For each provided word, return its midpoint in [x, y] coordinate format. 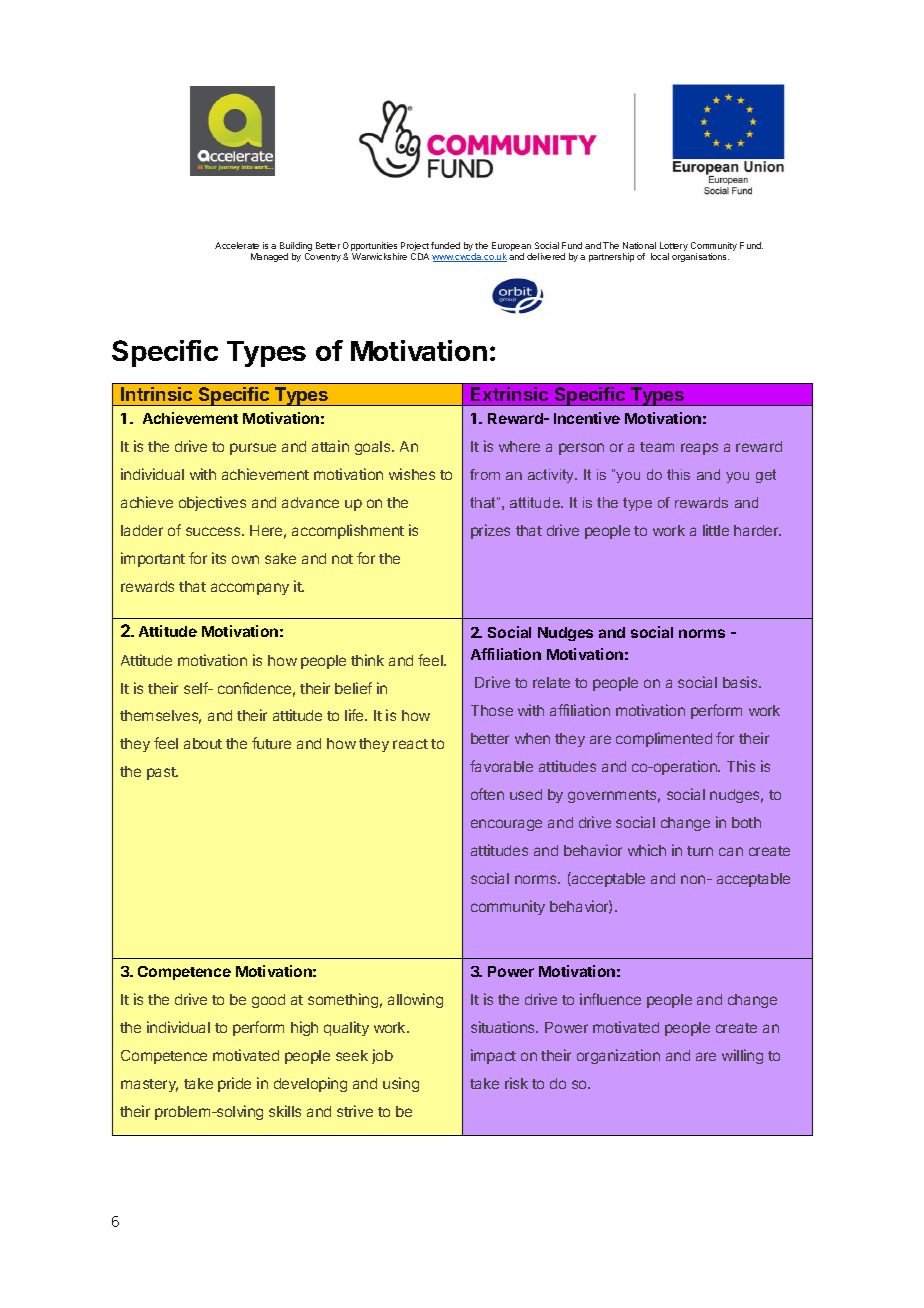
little [716, 530]
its [219, 558]
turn [700, 851]
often [487, 794]
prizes [490, 531]
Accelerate [237, 245]
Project [415, 248]
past [162, 773]
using [401, 1084]
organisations [700, 257]
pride [234, 1084]
